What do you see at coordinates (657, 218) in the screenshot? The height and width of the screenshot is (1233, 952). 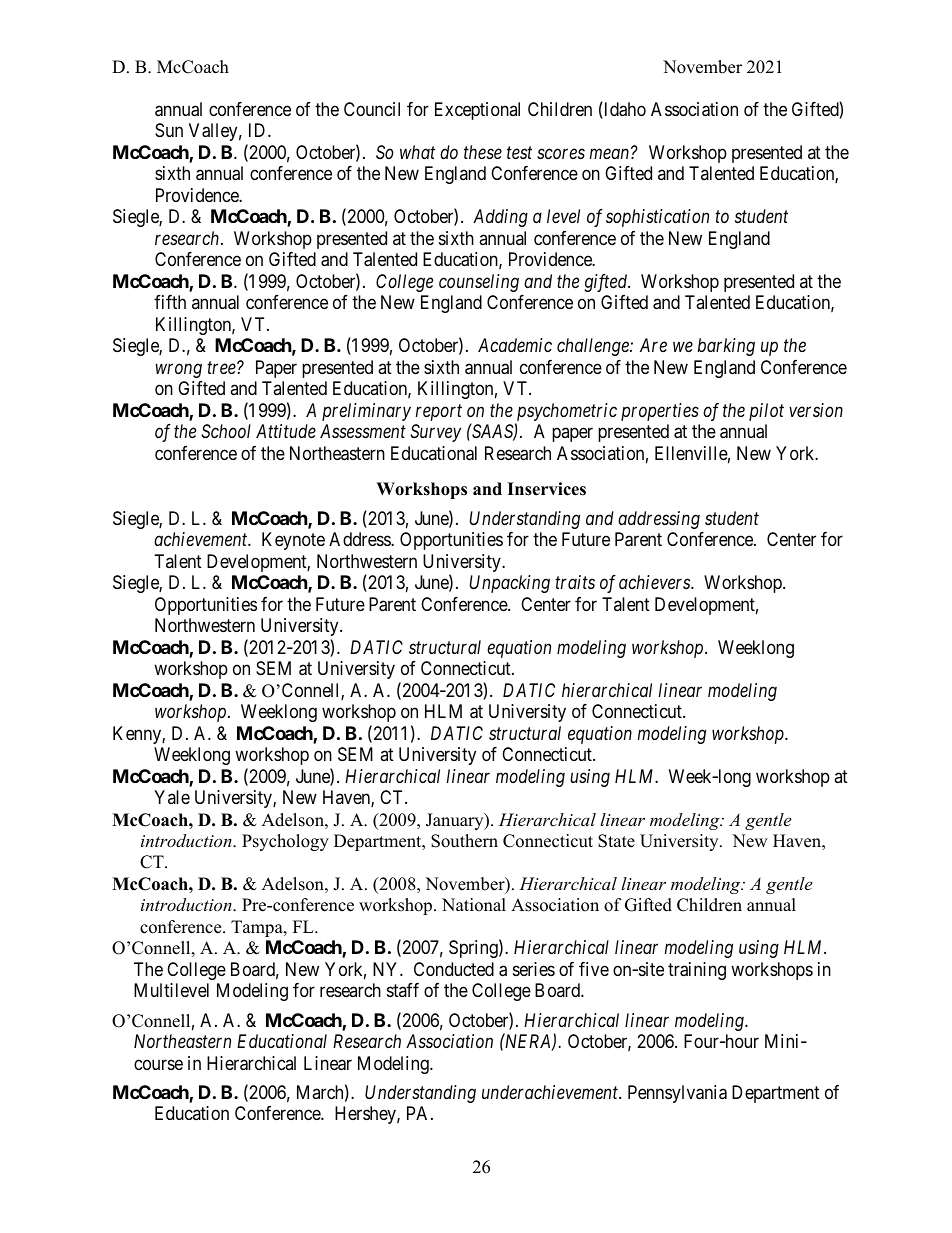 I see `sophistication` at bounding box center [657, 218].
